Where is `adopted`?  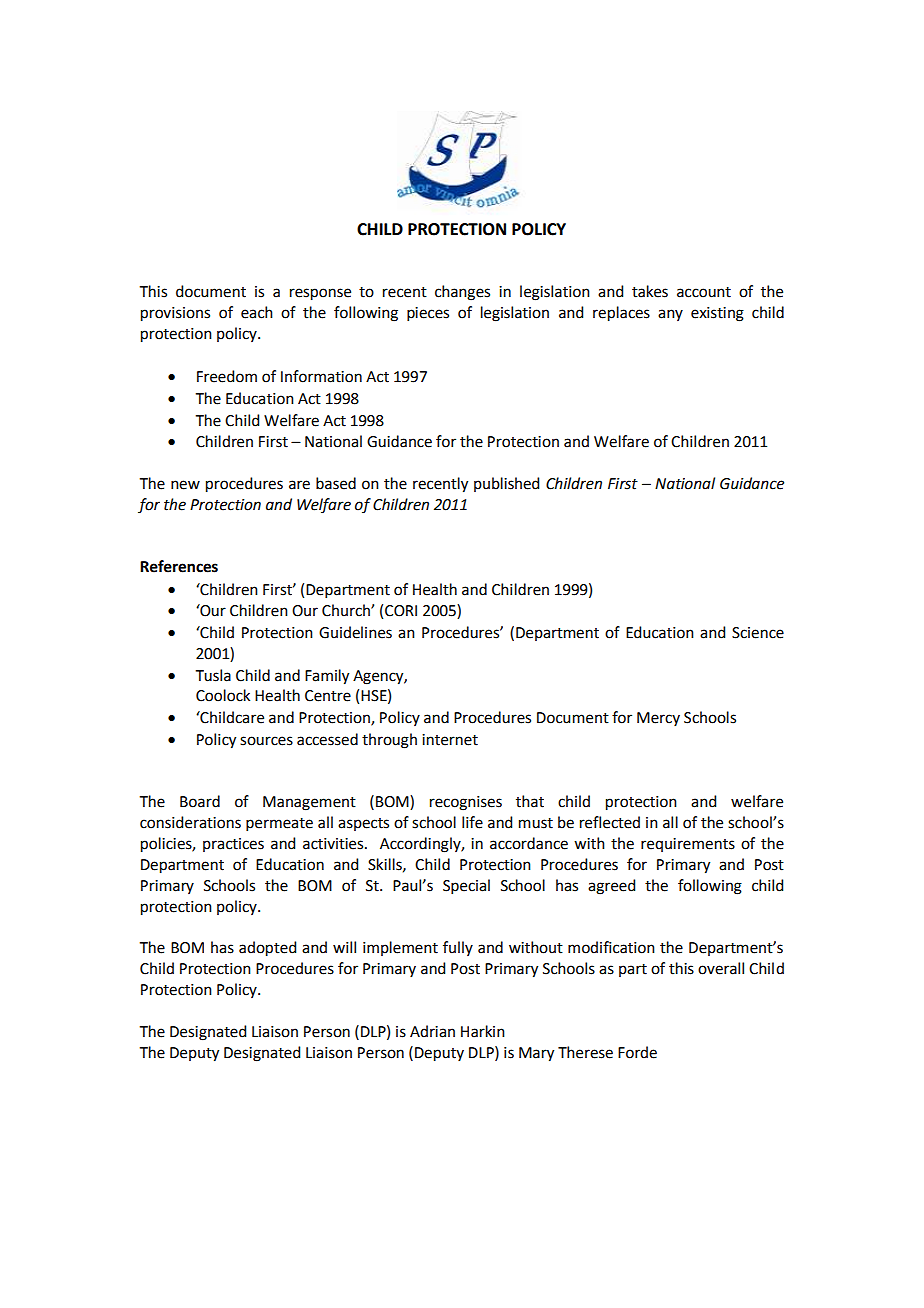 adopted is located at coordinates (267, 949).
